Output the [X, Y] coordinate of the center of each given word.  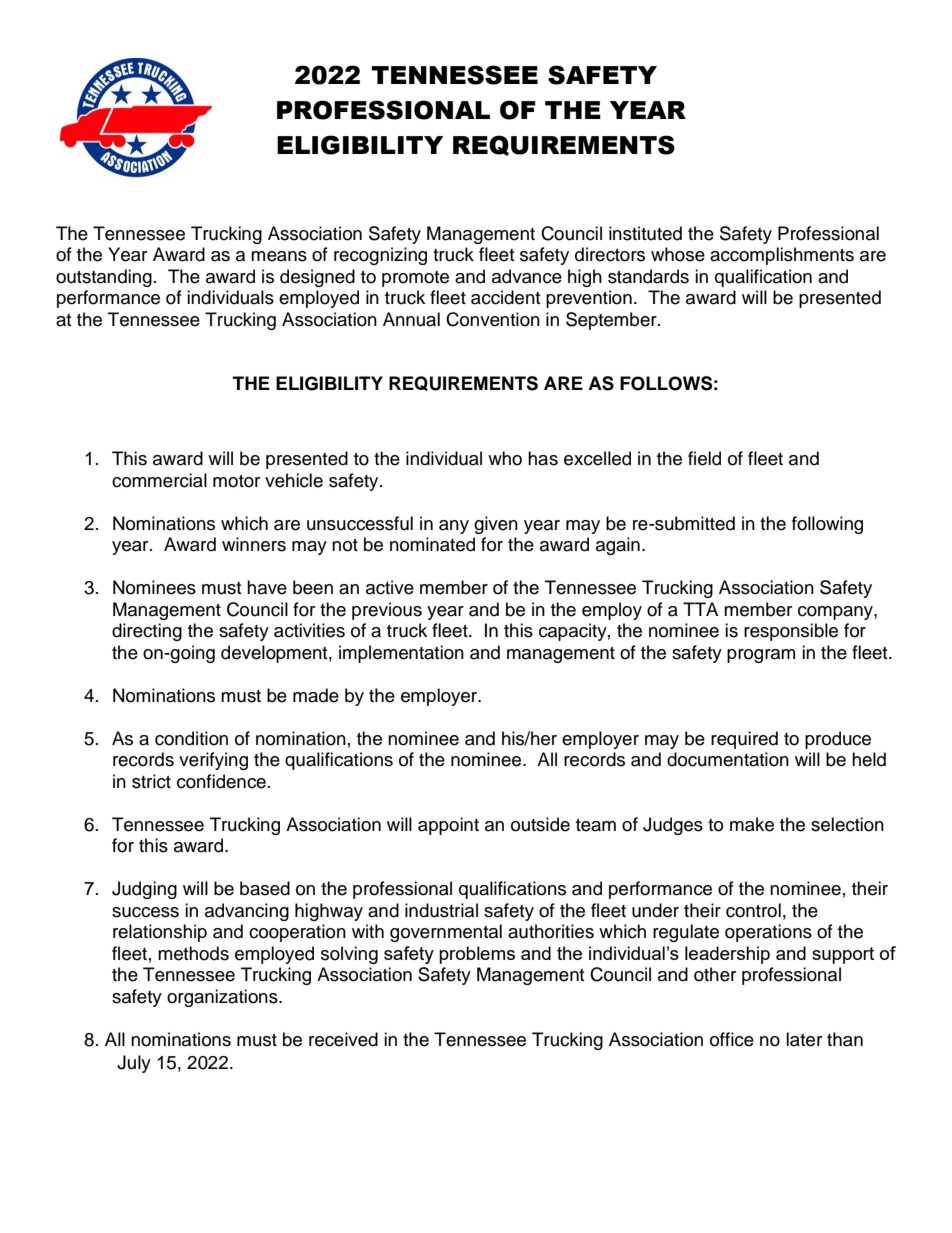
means [279, 256]
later [804, 1039]
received [343, 1039]
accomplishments [782, 256]
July [134, 1064]
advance [527, 276]
